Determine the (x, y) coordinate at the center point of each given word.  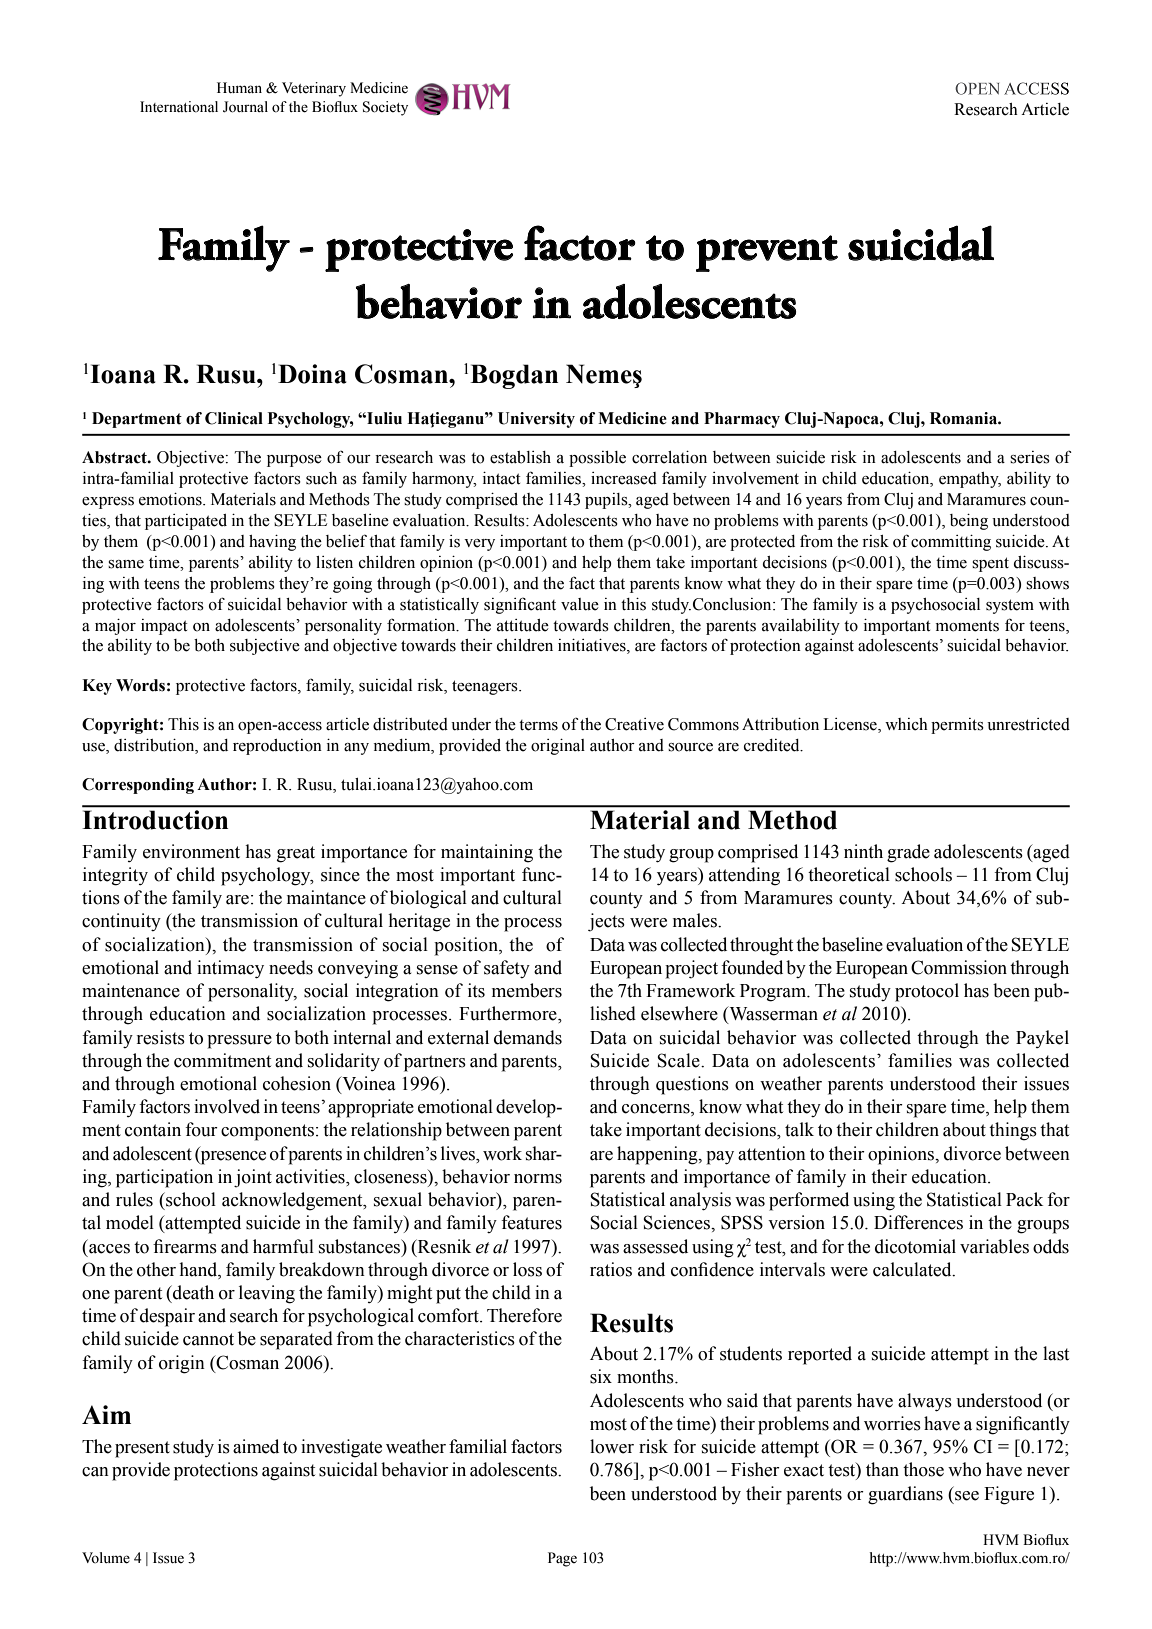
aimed (256, 1446)
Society (385, 108)
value (580, 604)
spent (990, 564)
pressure (239, 1042)
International (179, 107)
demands (528, 1037)
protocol (927, 992)
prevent (767, 253)
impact (164, 627)
